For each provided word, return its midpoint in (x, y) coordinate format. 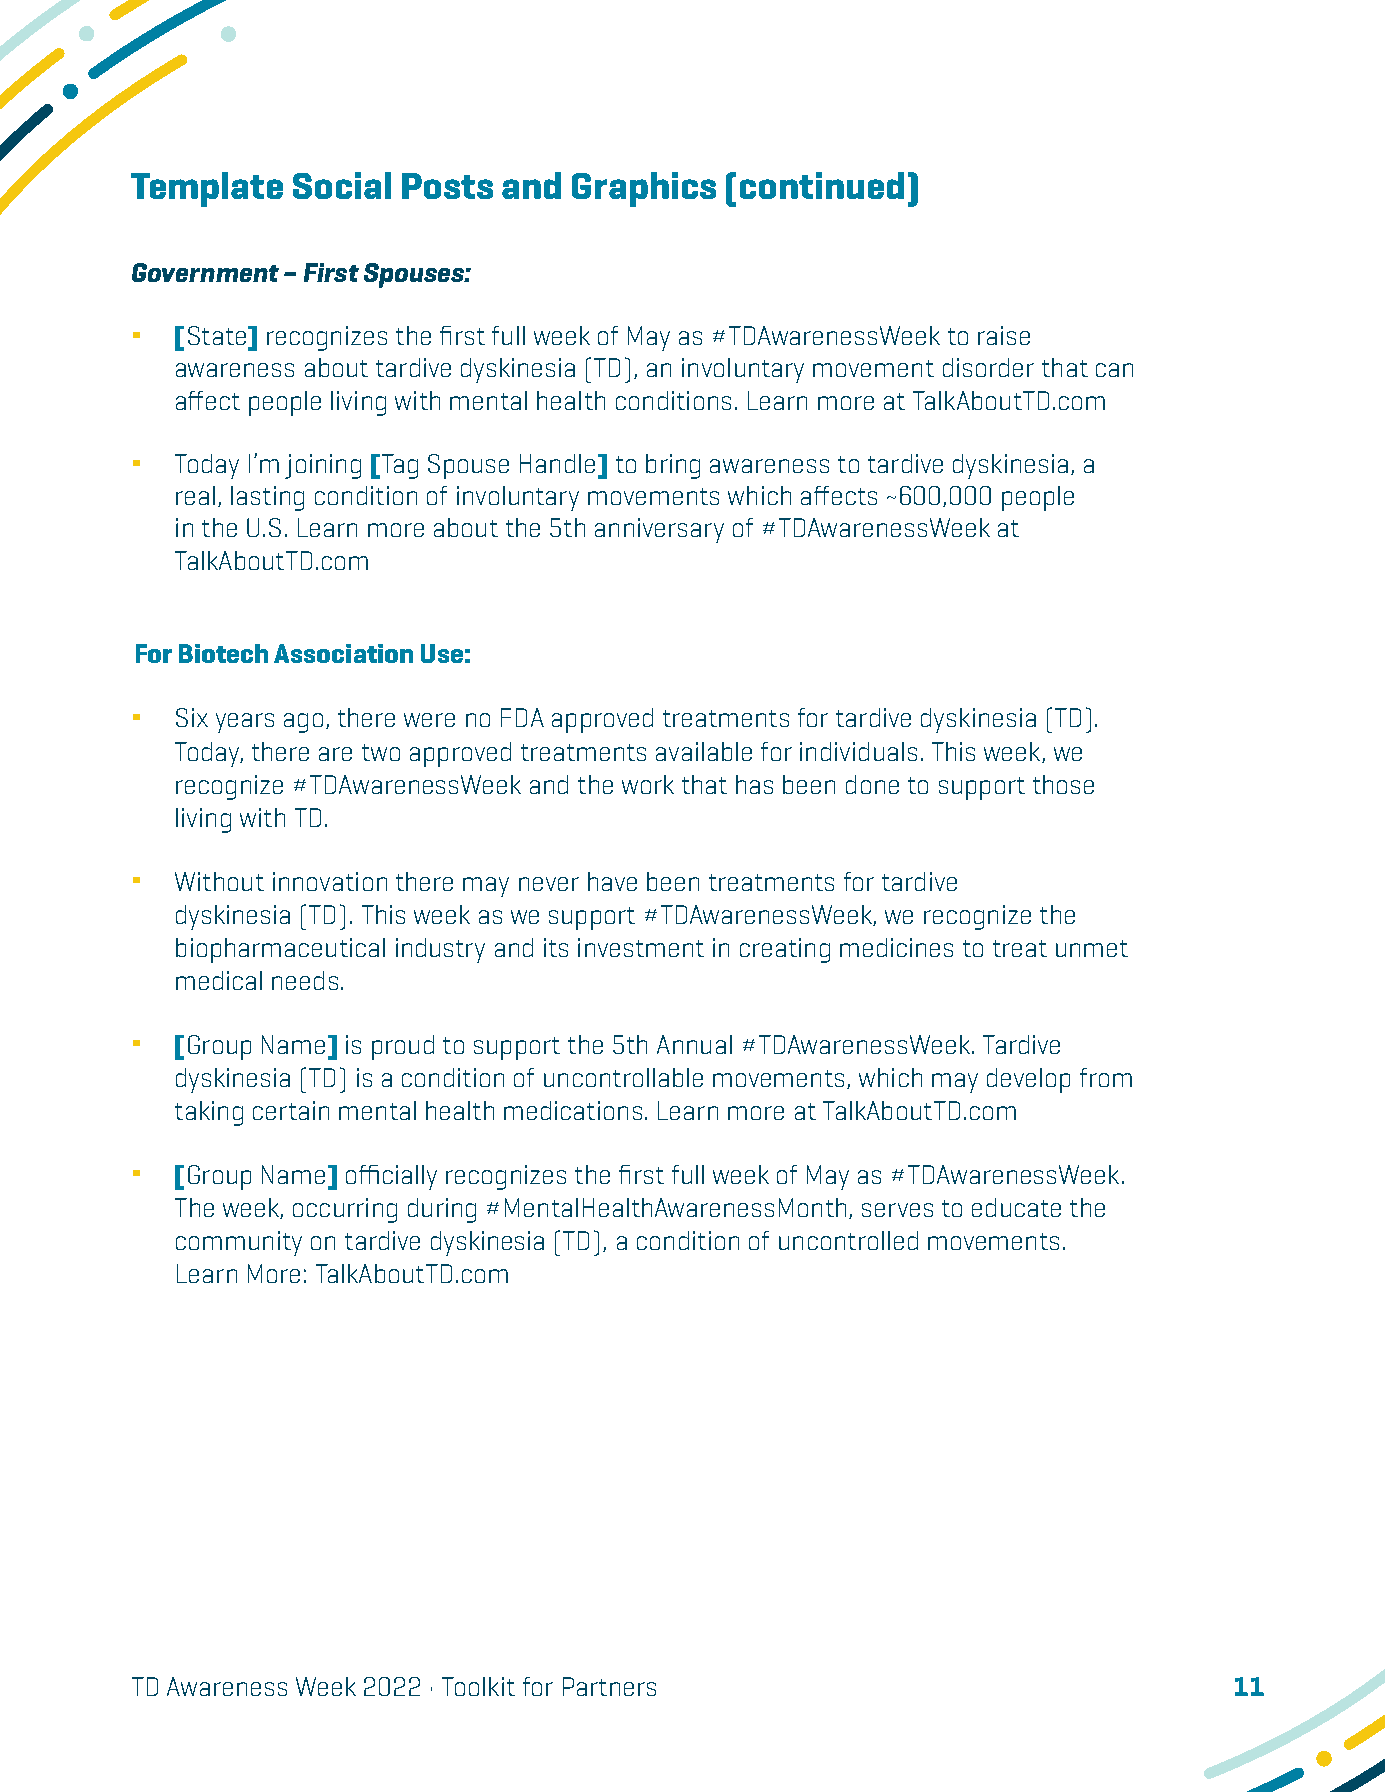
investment (641, 947)
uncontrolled (848, 1240)
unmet (1092, 948)
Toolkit (478, 1686)
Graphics (644, 189)
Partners (609, 1686)
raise (1004, 335)
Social (342, 185)
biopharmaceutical (280, 950)
